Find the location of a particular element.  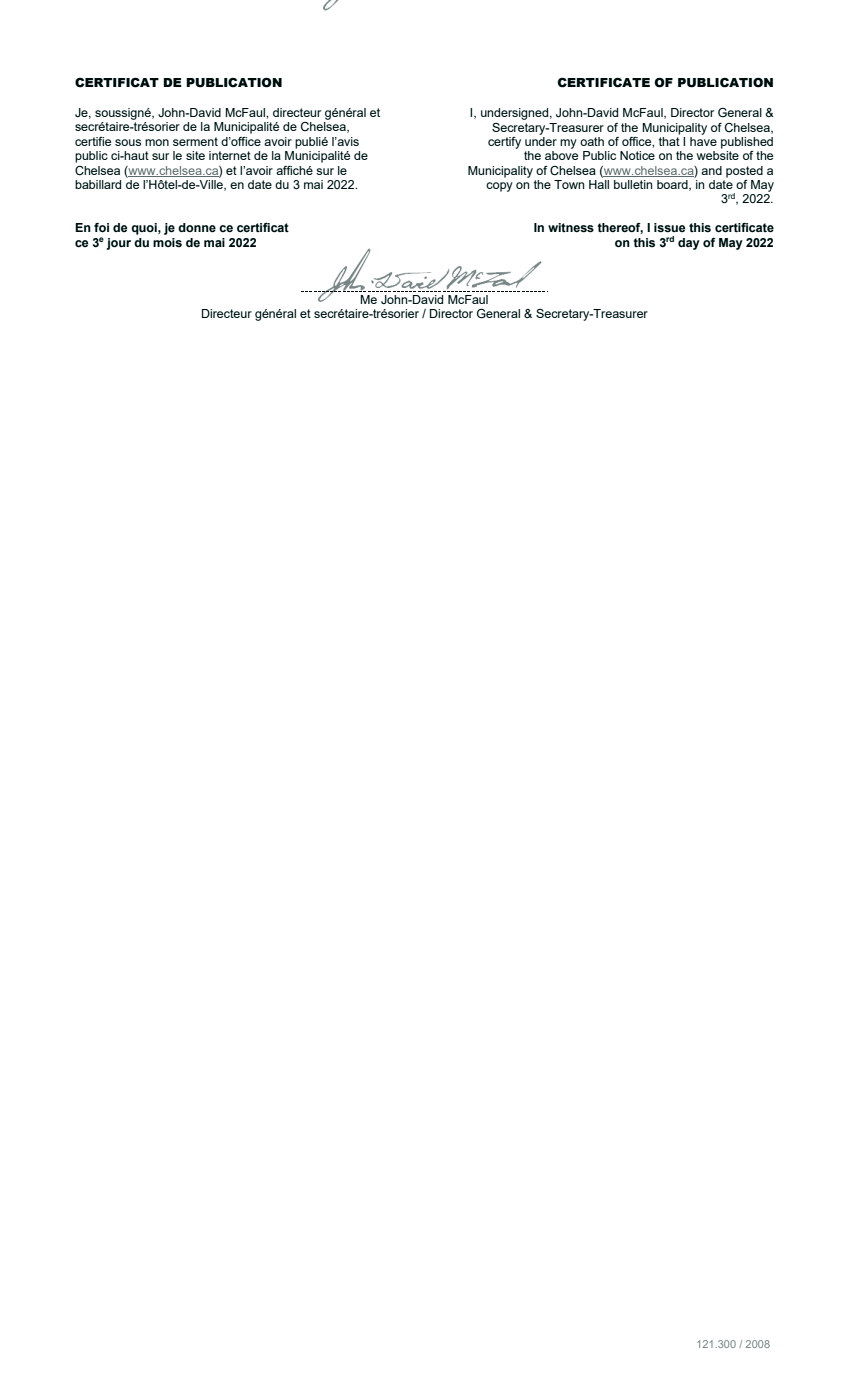

foi is located at coordinates (101, 228).
